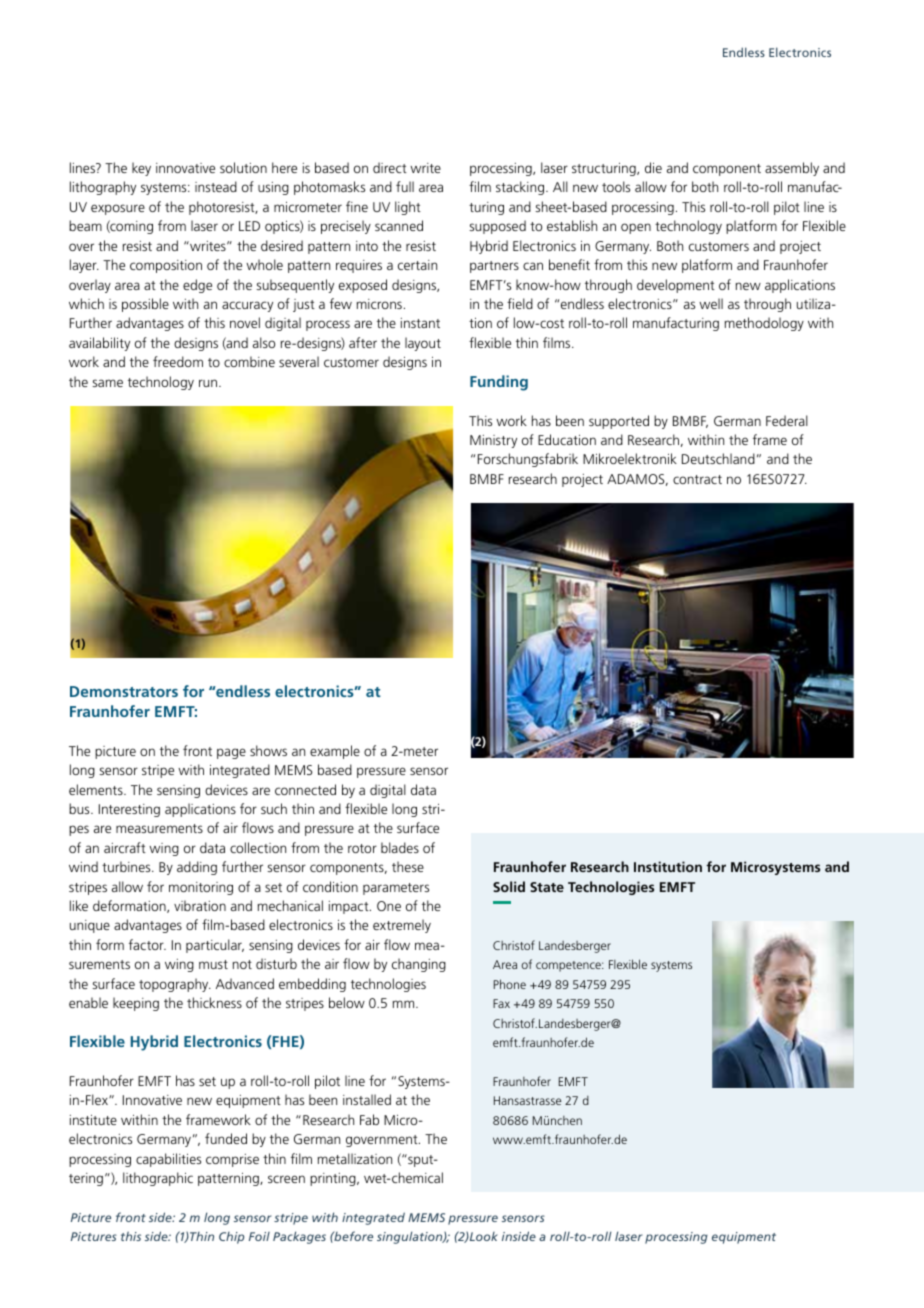 The image size is (924, 1308). Describe the element at coordinates (197, 868) in the document. I see `adding` at that location.
